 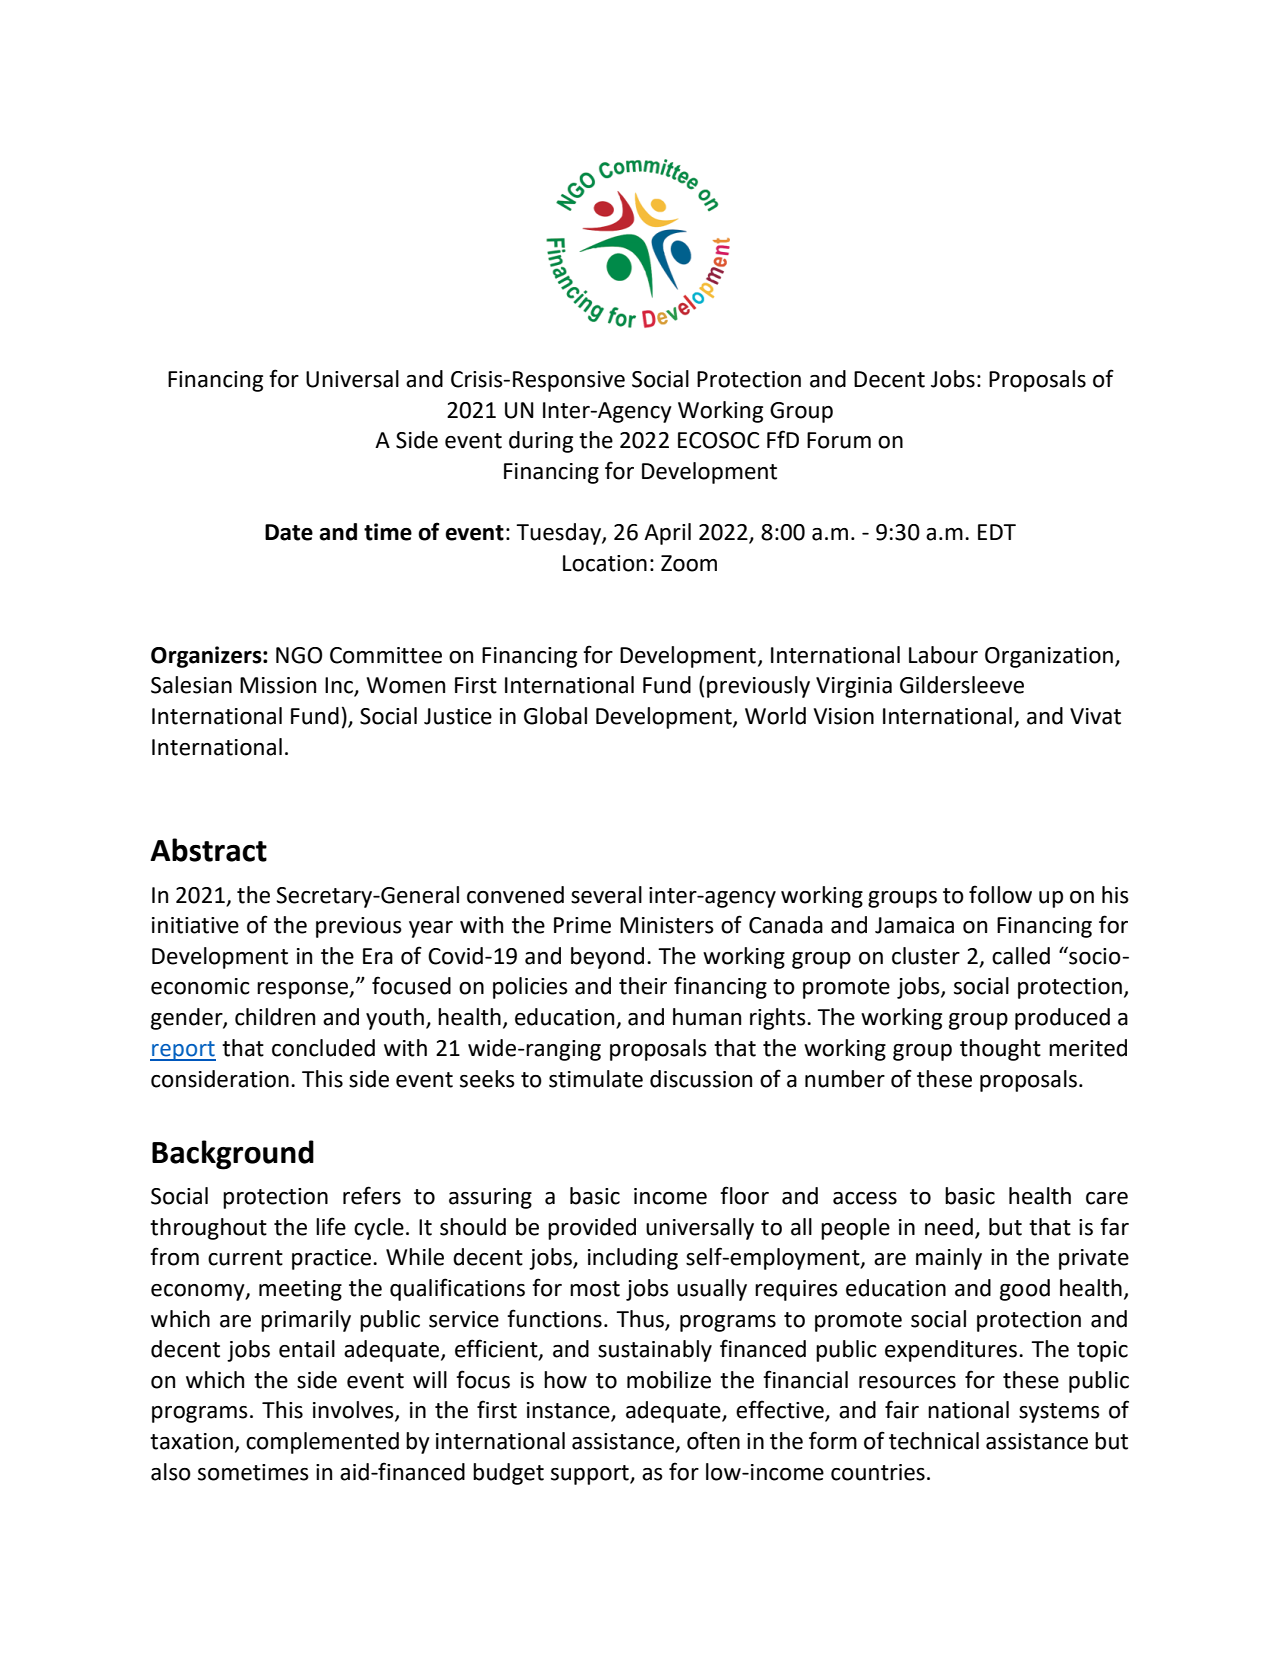 What do you see at coordinates (607, 958) in the document?
I see `beyond` at bounding box center [607, 958].
